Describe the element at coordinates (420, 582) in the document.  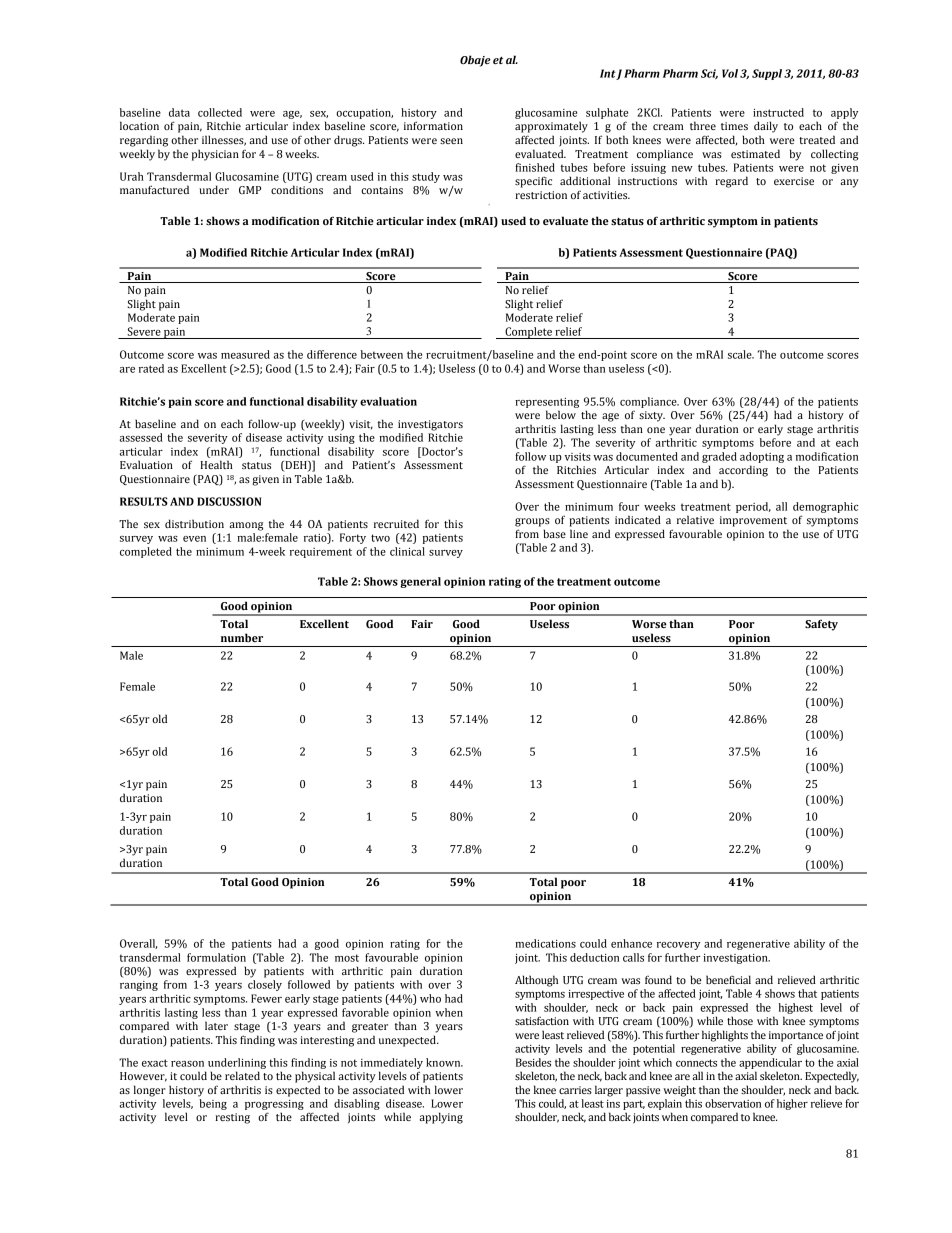
I see `general` at that location.
